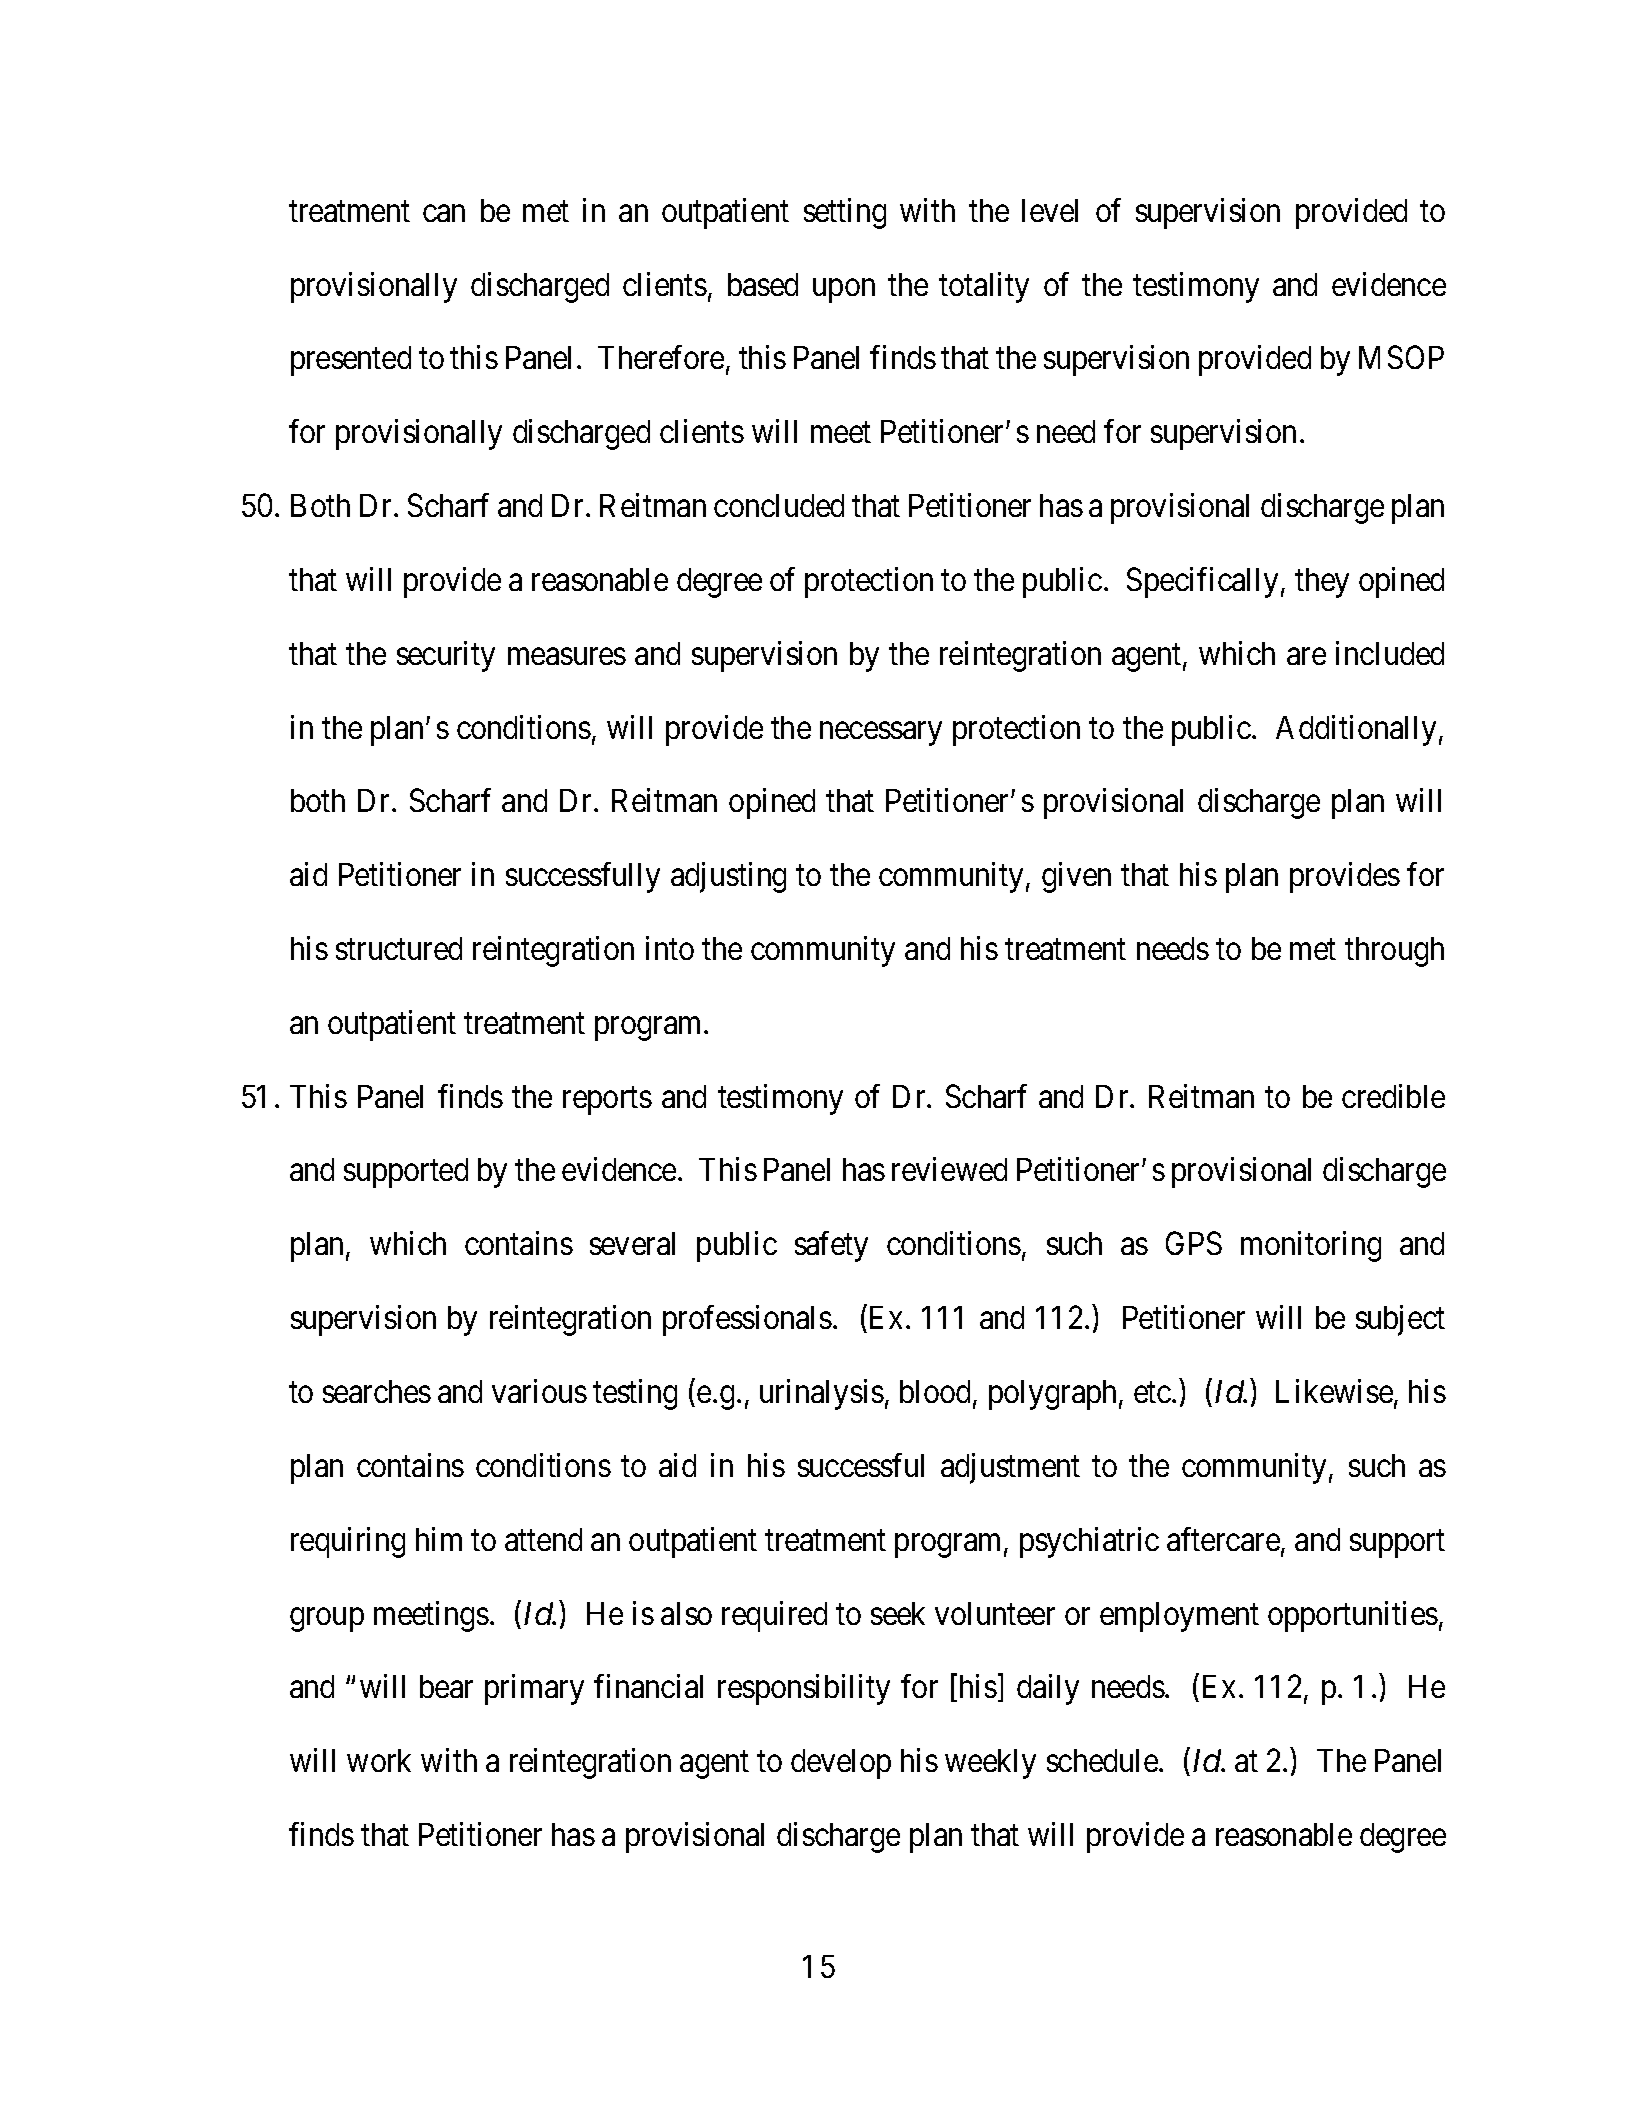 The height and width of the screenshot is (2119, 1638). What do you see at coordinates (822, 1394) in the screenshot?
I see `urinalysis` at bounding box center [822, 1394].
